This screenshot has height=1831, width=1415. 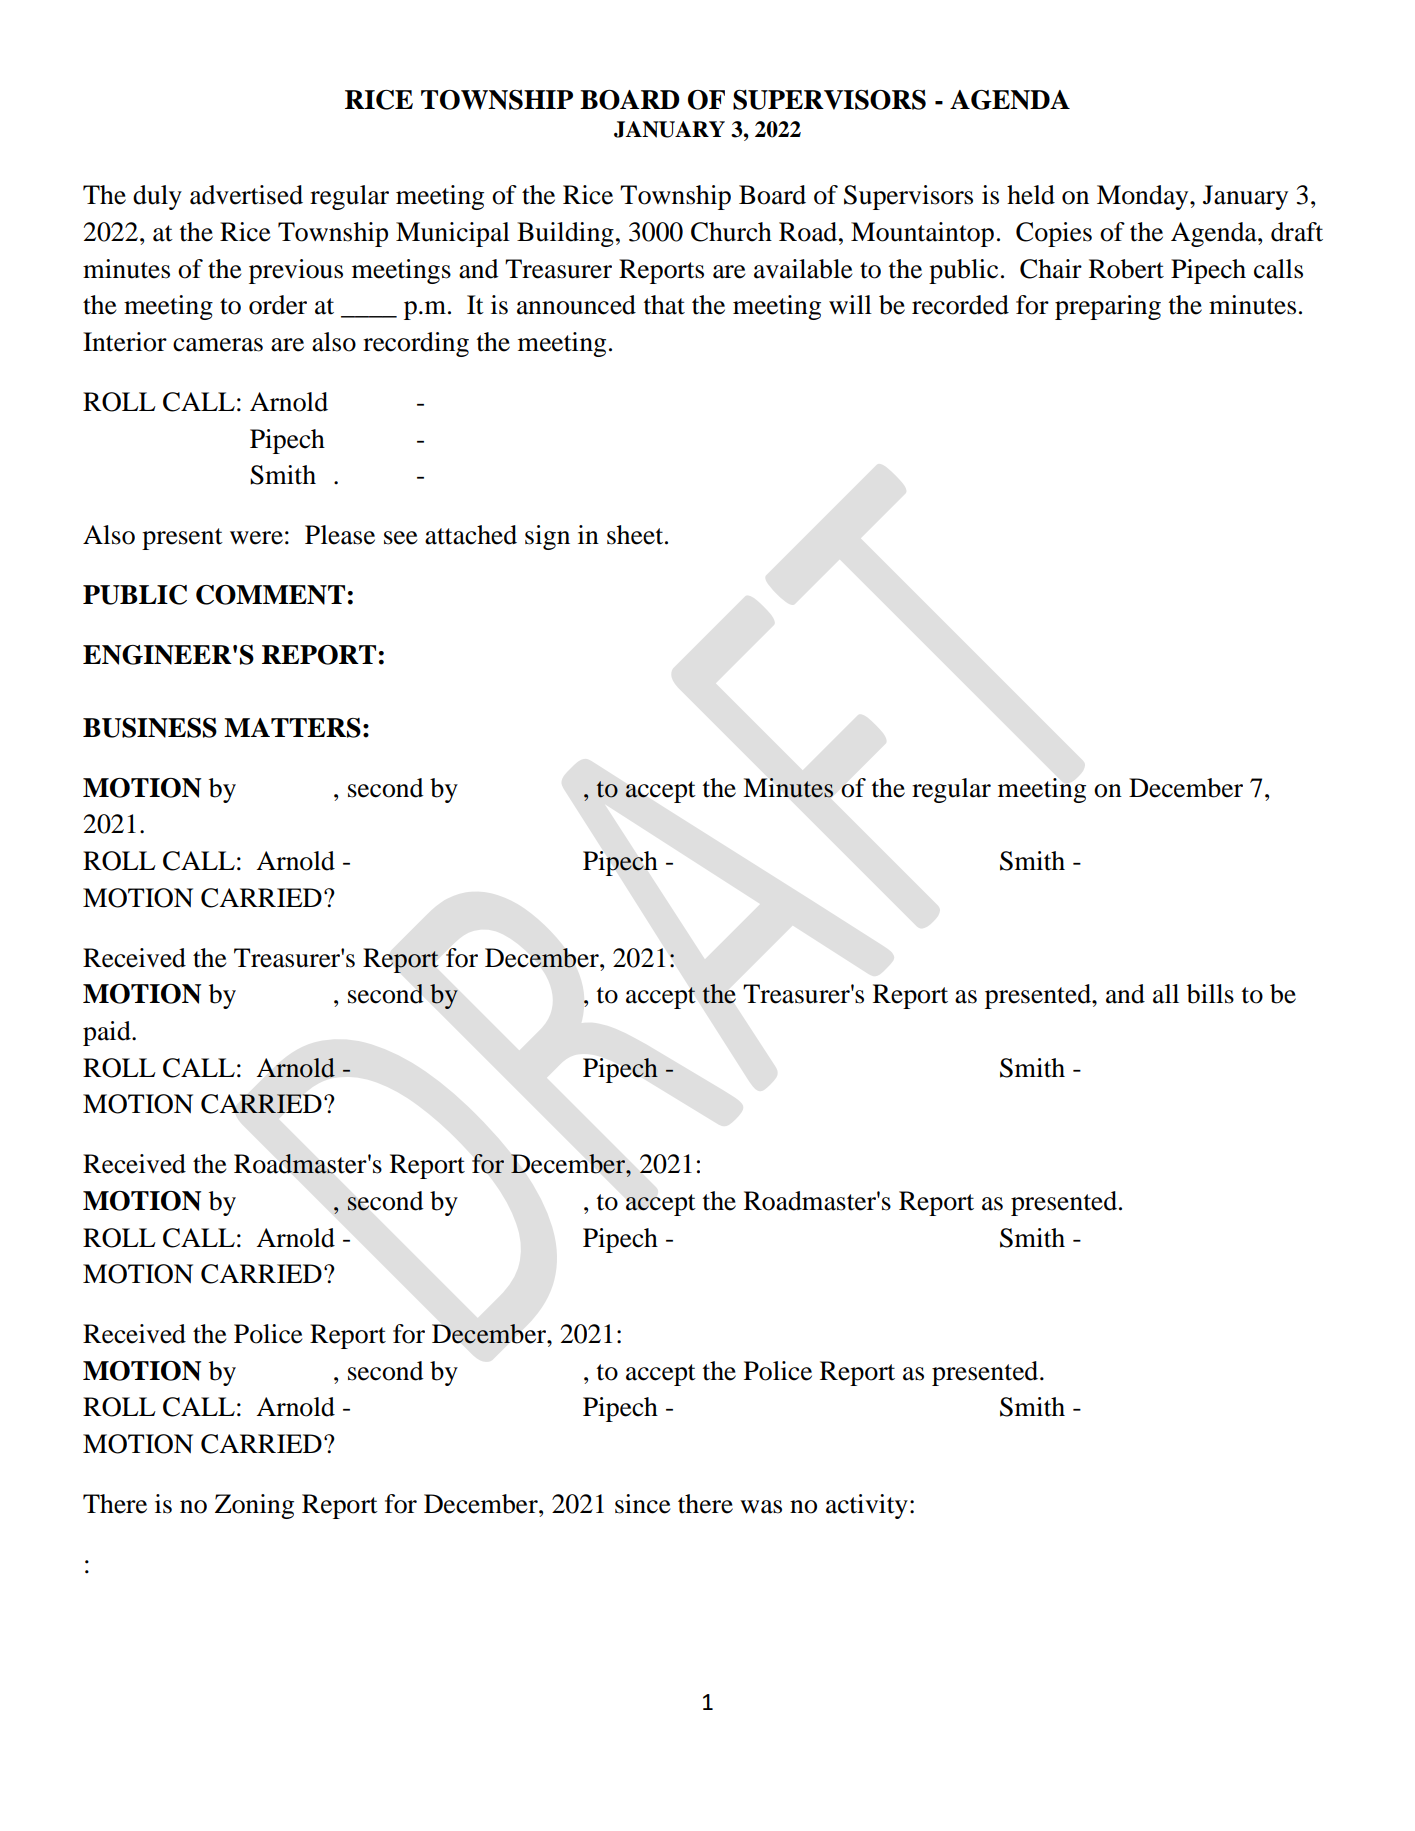 What do you see at coordinates (867, 1506) in the screenshot?
I see `activity` at bounding box center [867, 1506].
